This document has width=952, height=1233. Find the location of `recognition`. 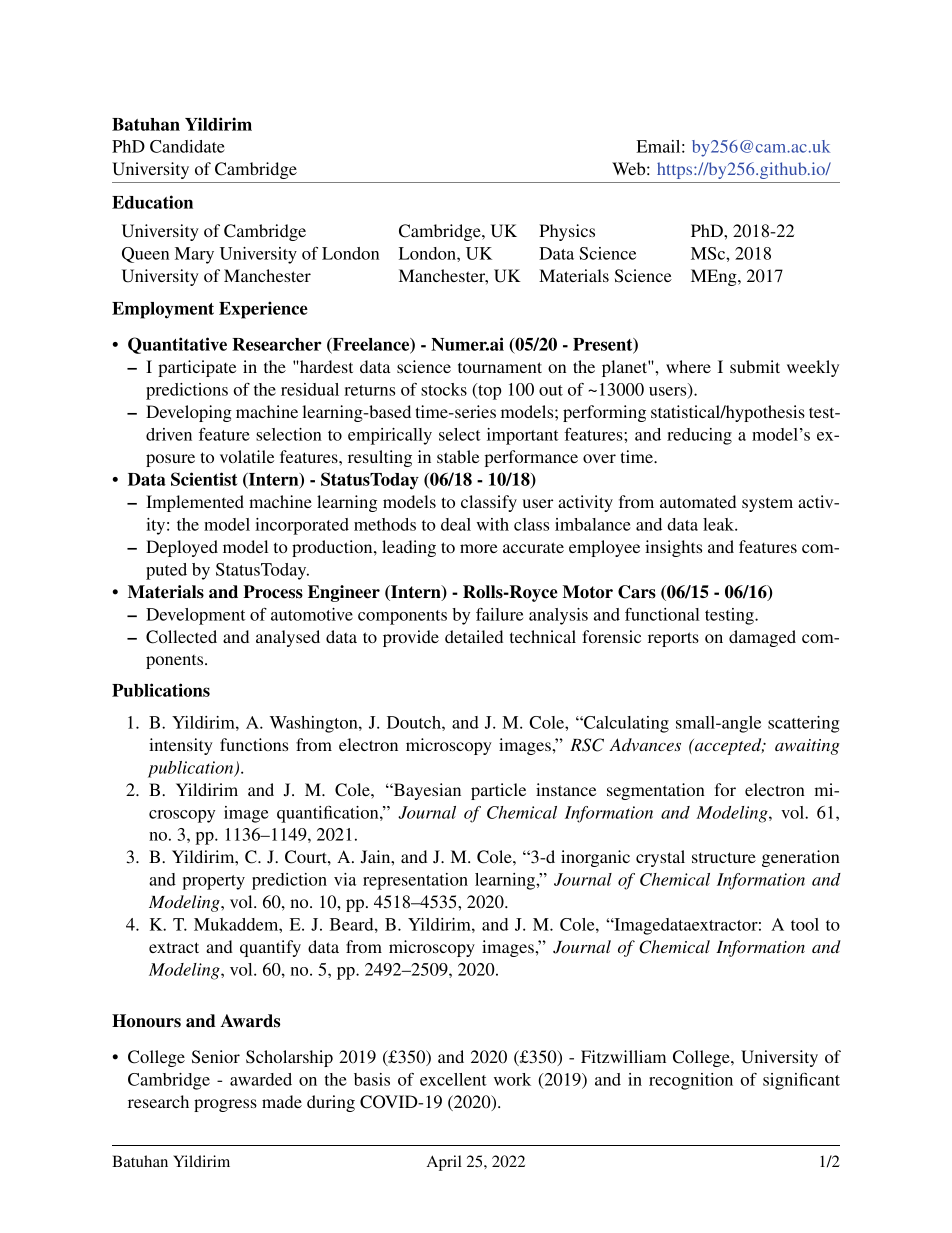

recognition is located at coordinates (691, 1081).
